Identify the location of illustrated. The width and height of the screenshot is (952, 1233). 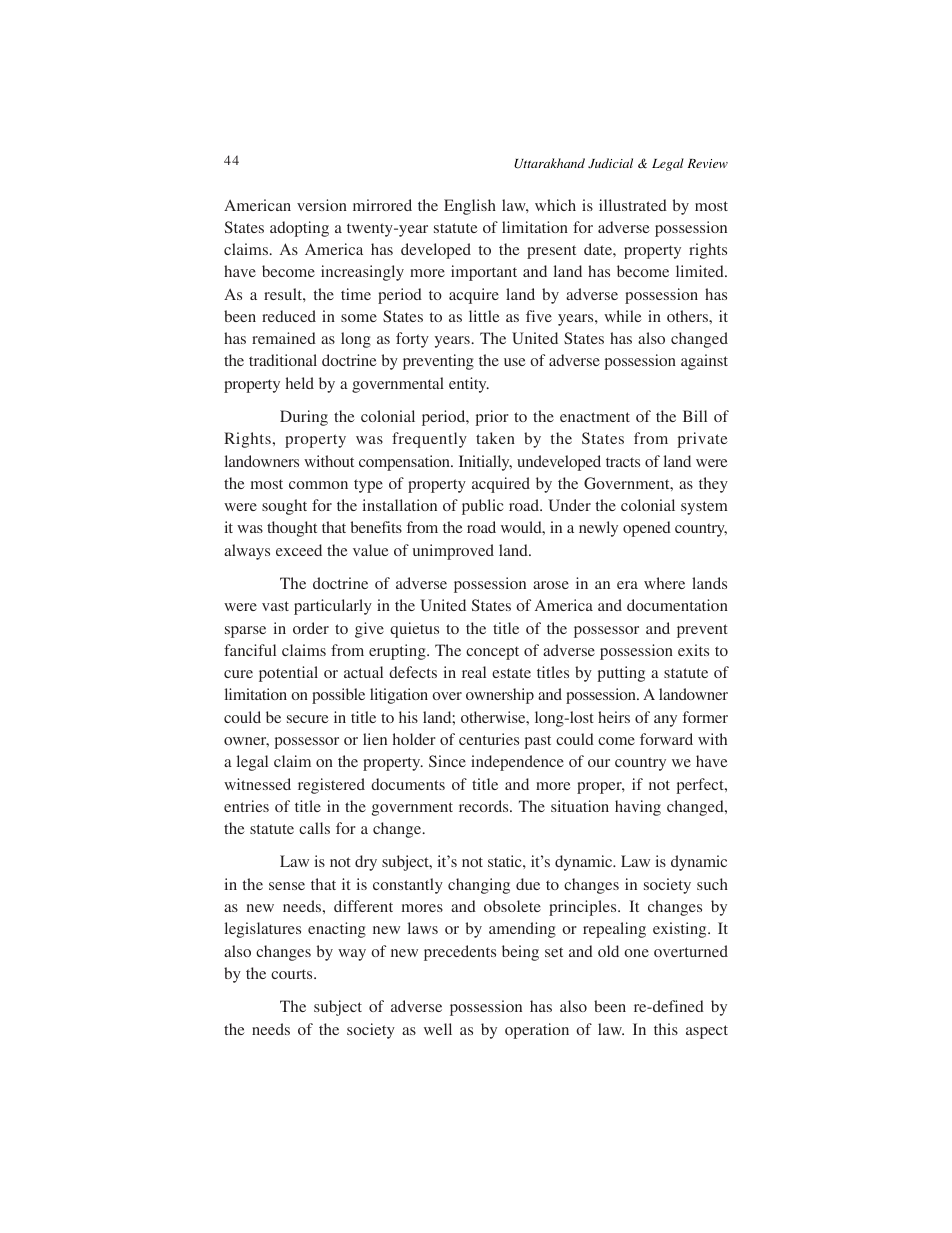
(633, 205).
